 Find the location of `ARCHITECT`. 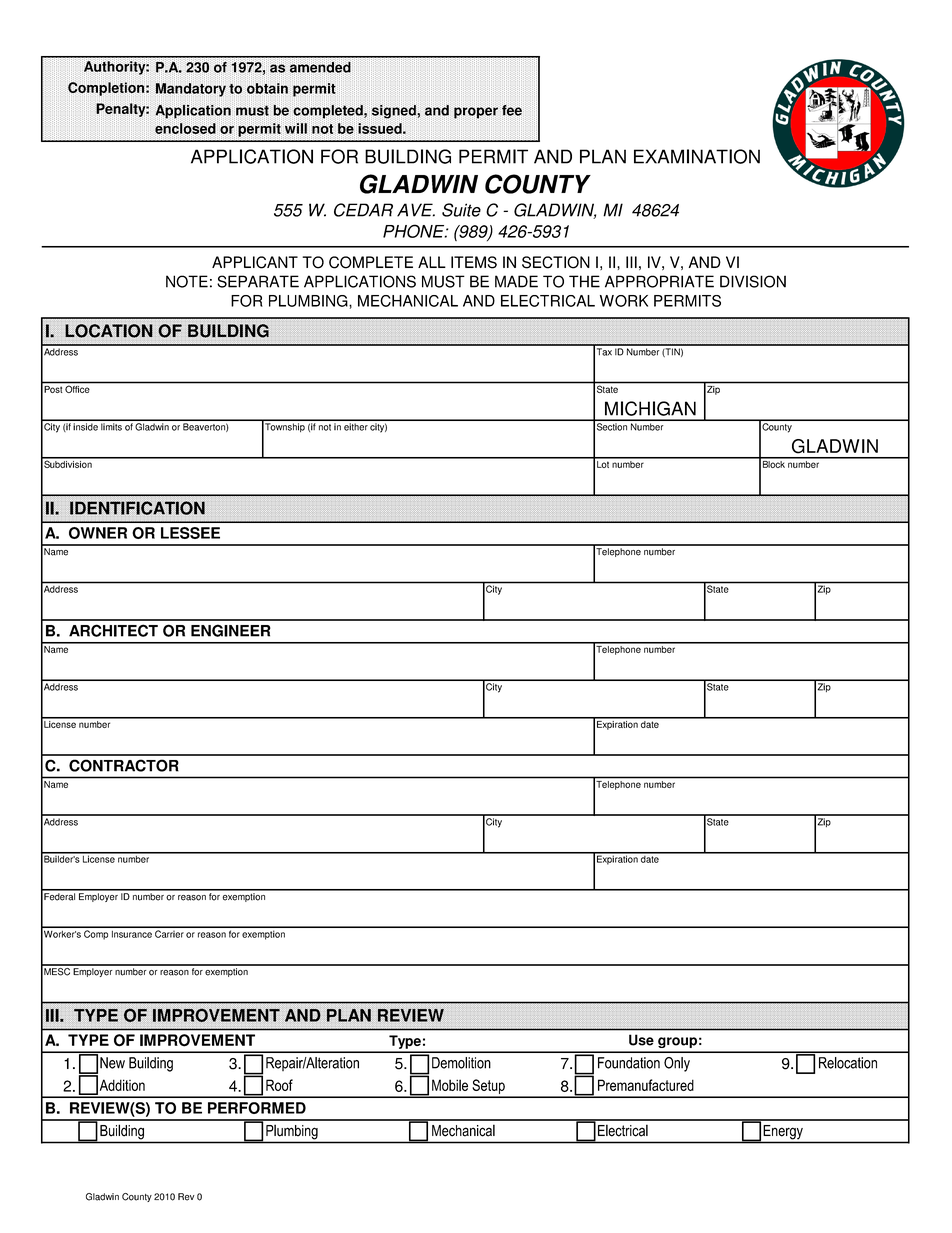

ARCHITECT is located at coordinates (113, 630).
